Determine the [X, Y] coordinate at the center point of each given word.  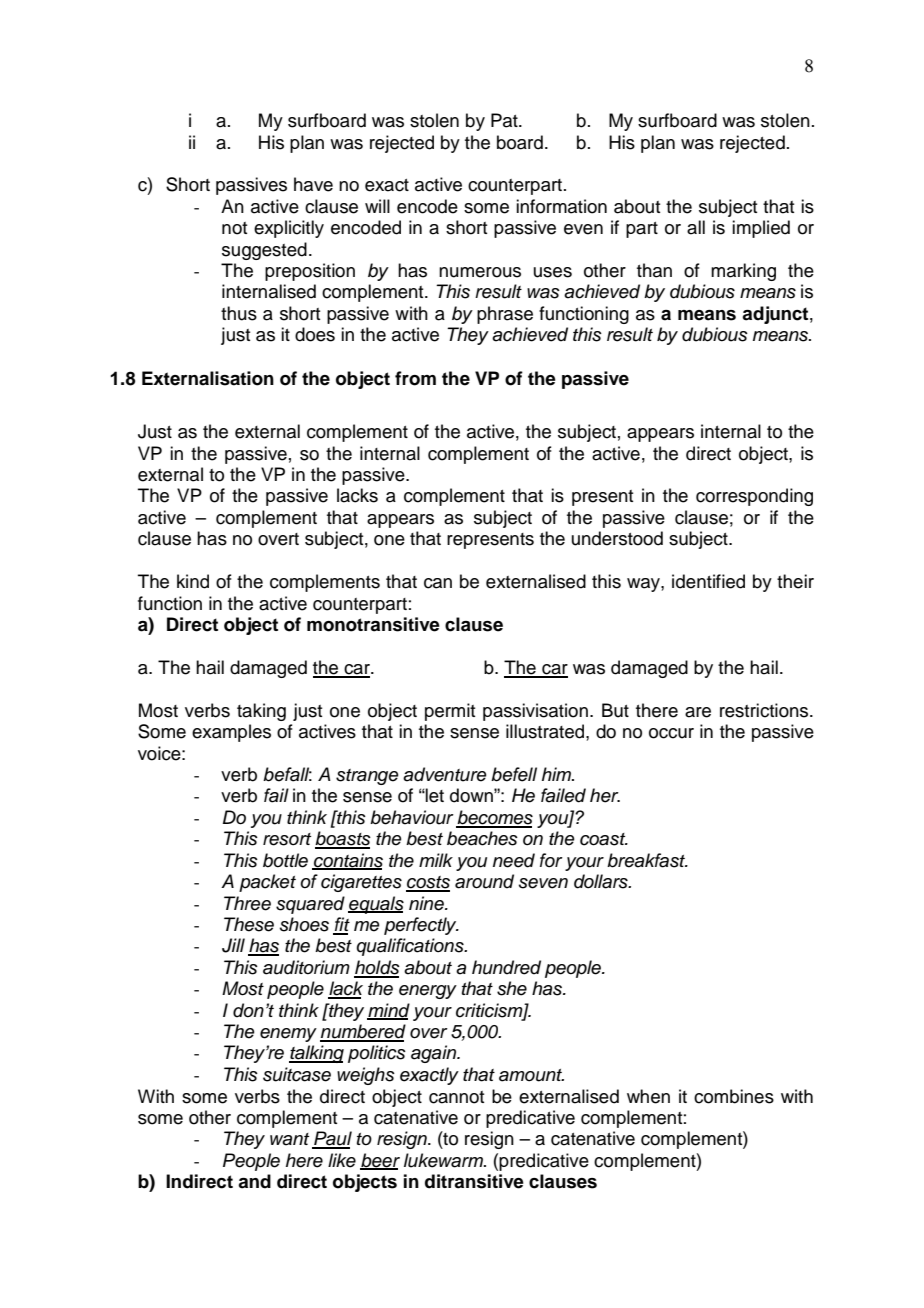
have [313, 184]
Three [247, 903]
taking [261, 712]
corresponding [754, 497]
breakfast [647, 860]
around [484, 881]
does [315, 334]
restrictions [765, 710]
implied [761, 229]
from [415, 378]
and [254, 1181]
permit [450, 712]
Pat [505, 120]
